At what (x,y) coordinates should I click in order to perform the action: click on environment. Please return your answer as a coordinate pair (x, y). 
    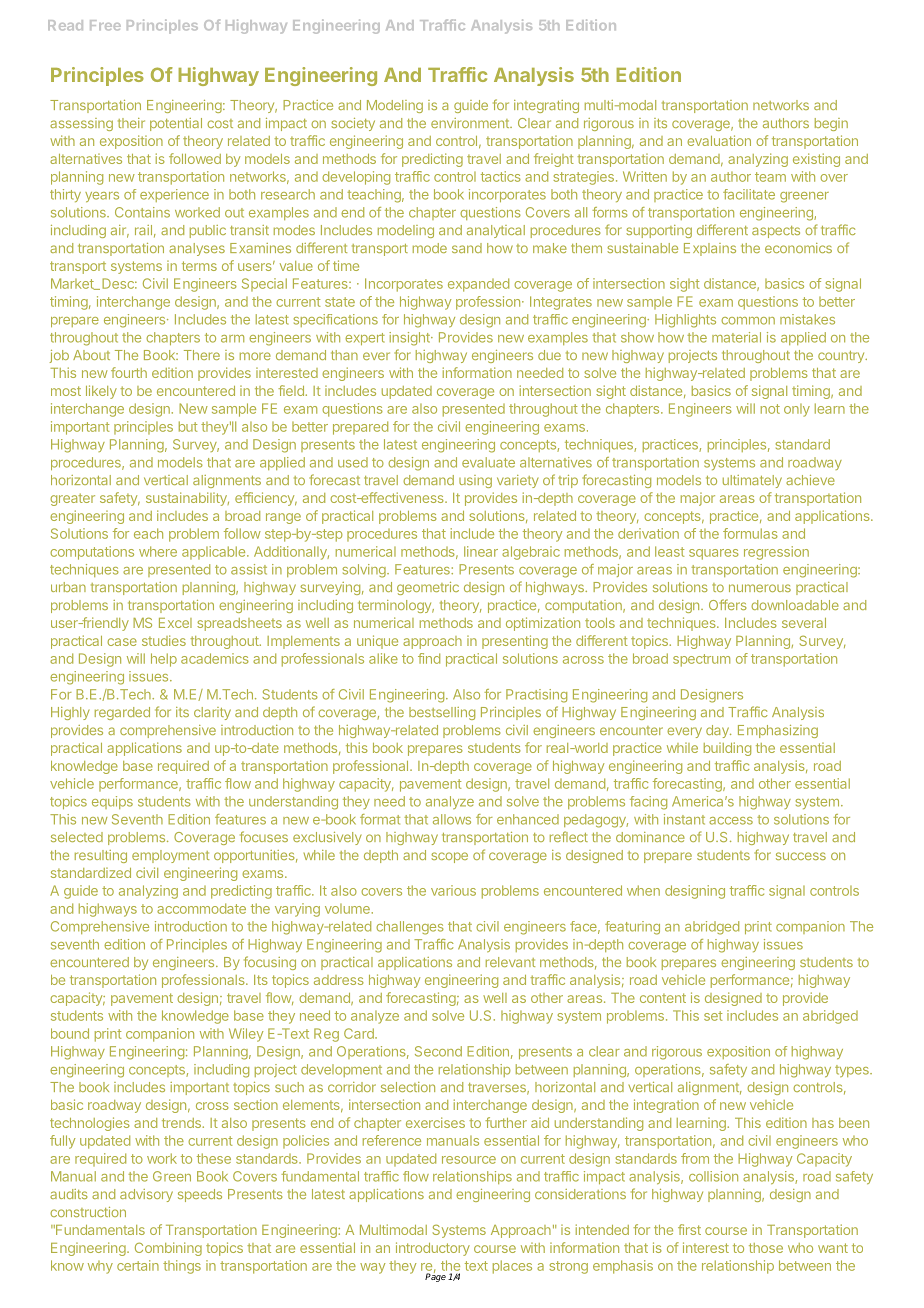
    Looking at the image, I should click on (471, 123).
